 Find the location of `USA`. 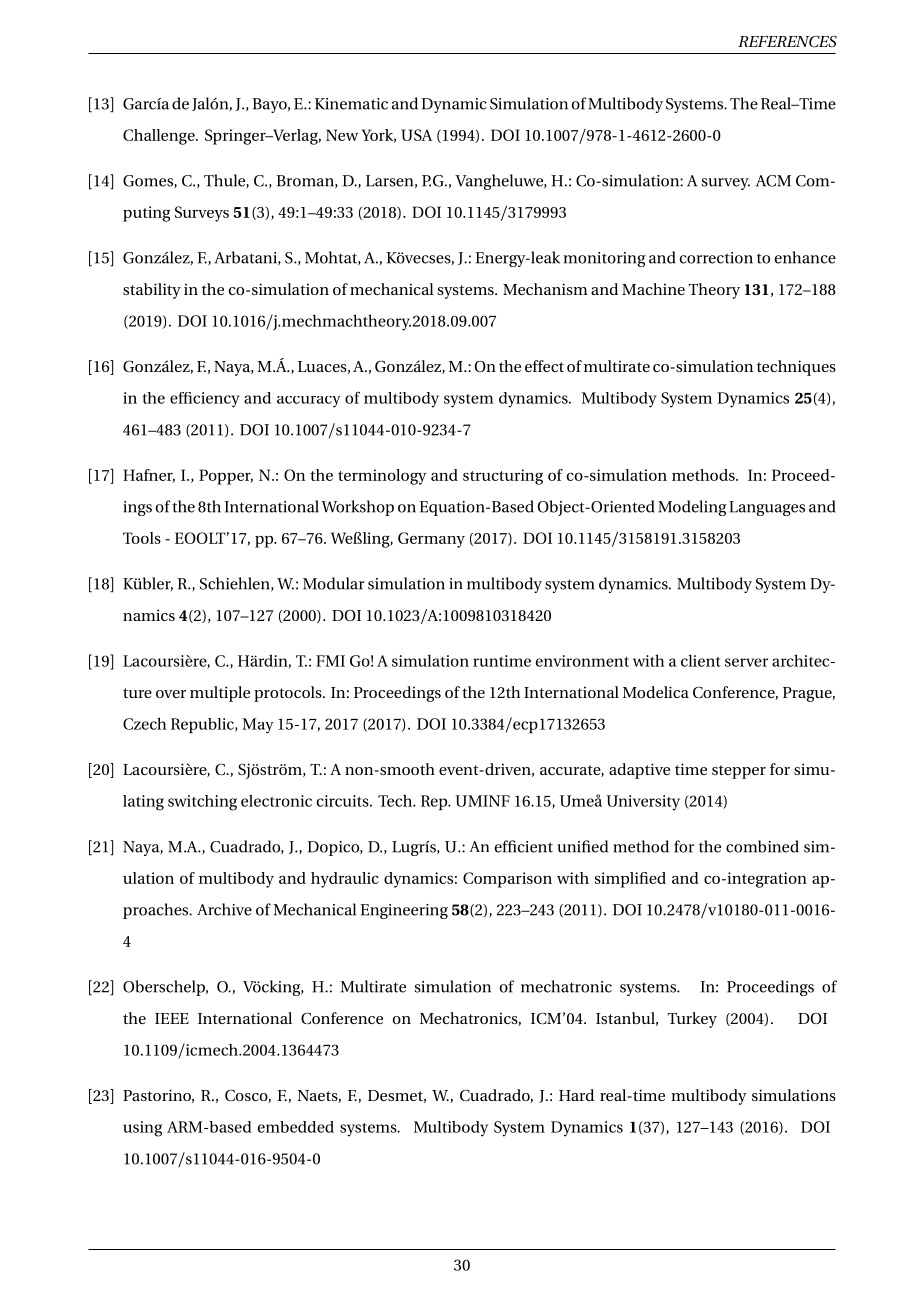

USA is located at coordinates (416, 135).
